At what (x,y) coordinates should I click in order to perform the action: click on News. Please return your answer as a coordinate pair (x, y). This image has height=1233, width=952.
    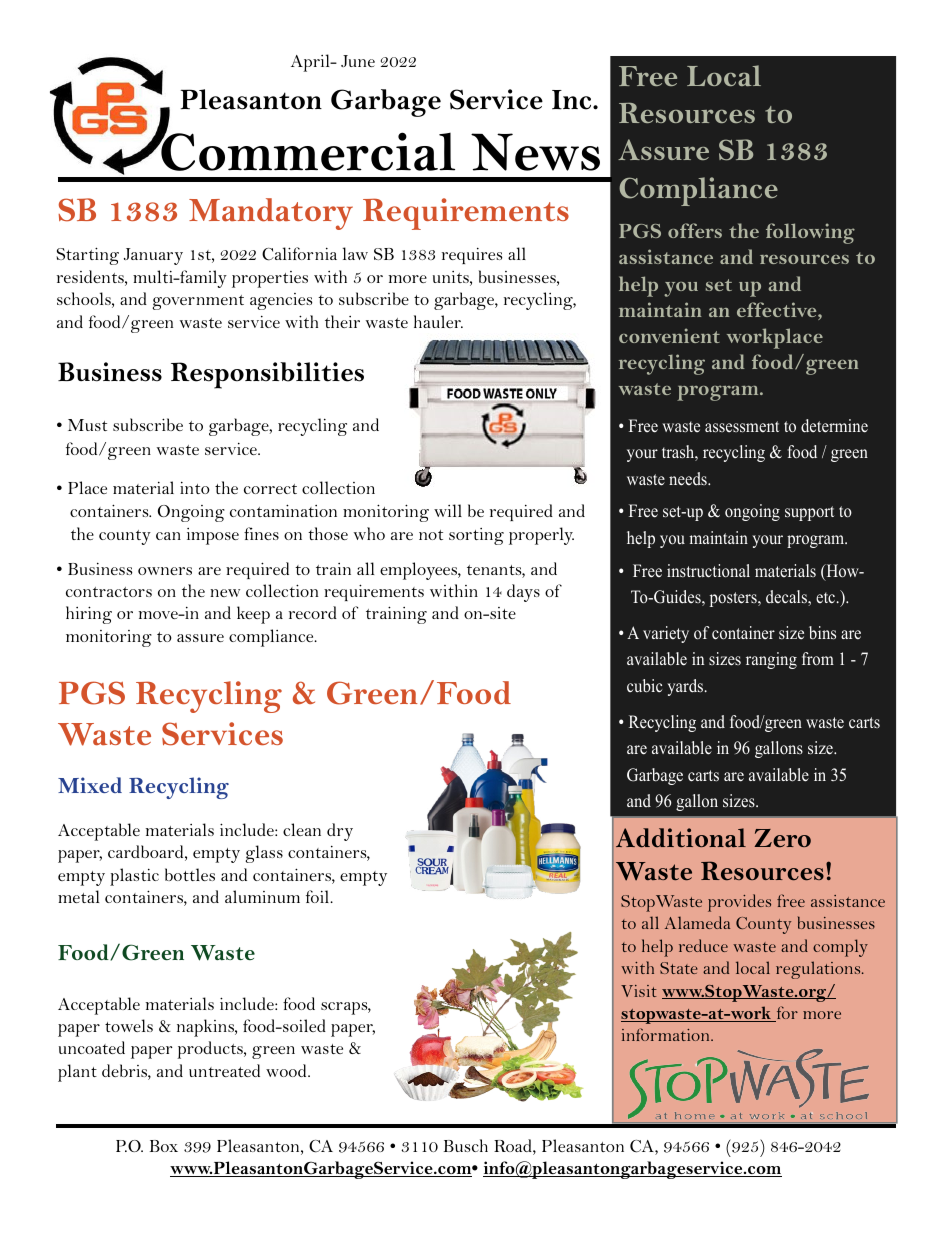
    Looking at the image, I should click on (535, 152).
